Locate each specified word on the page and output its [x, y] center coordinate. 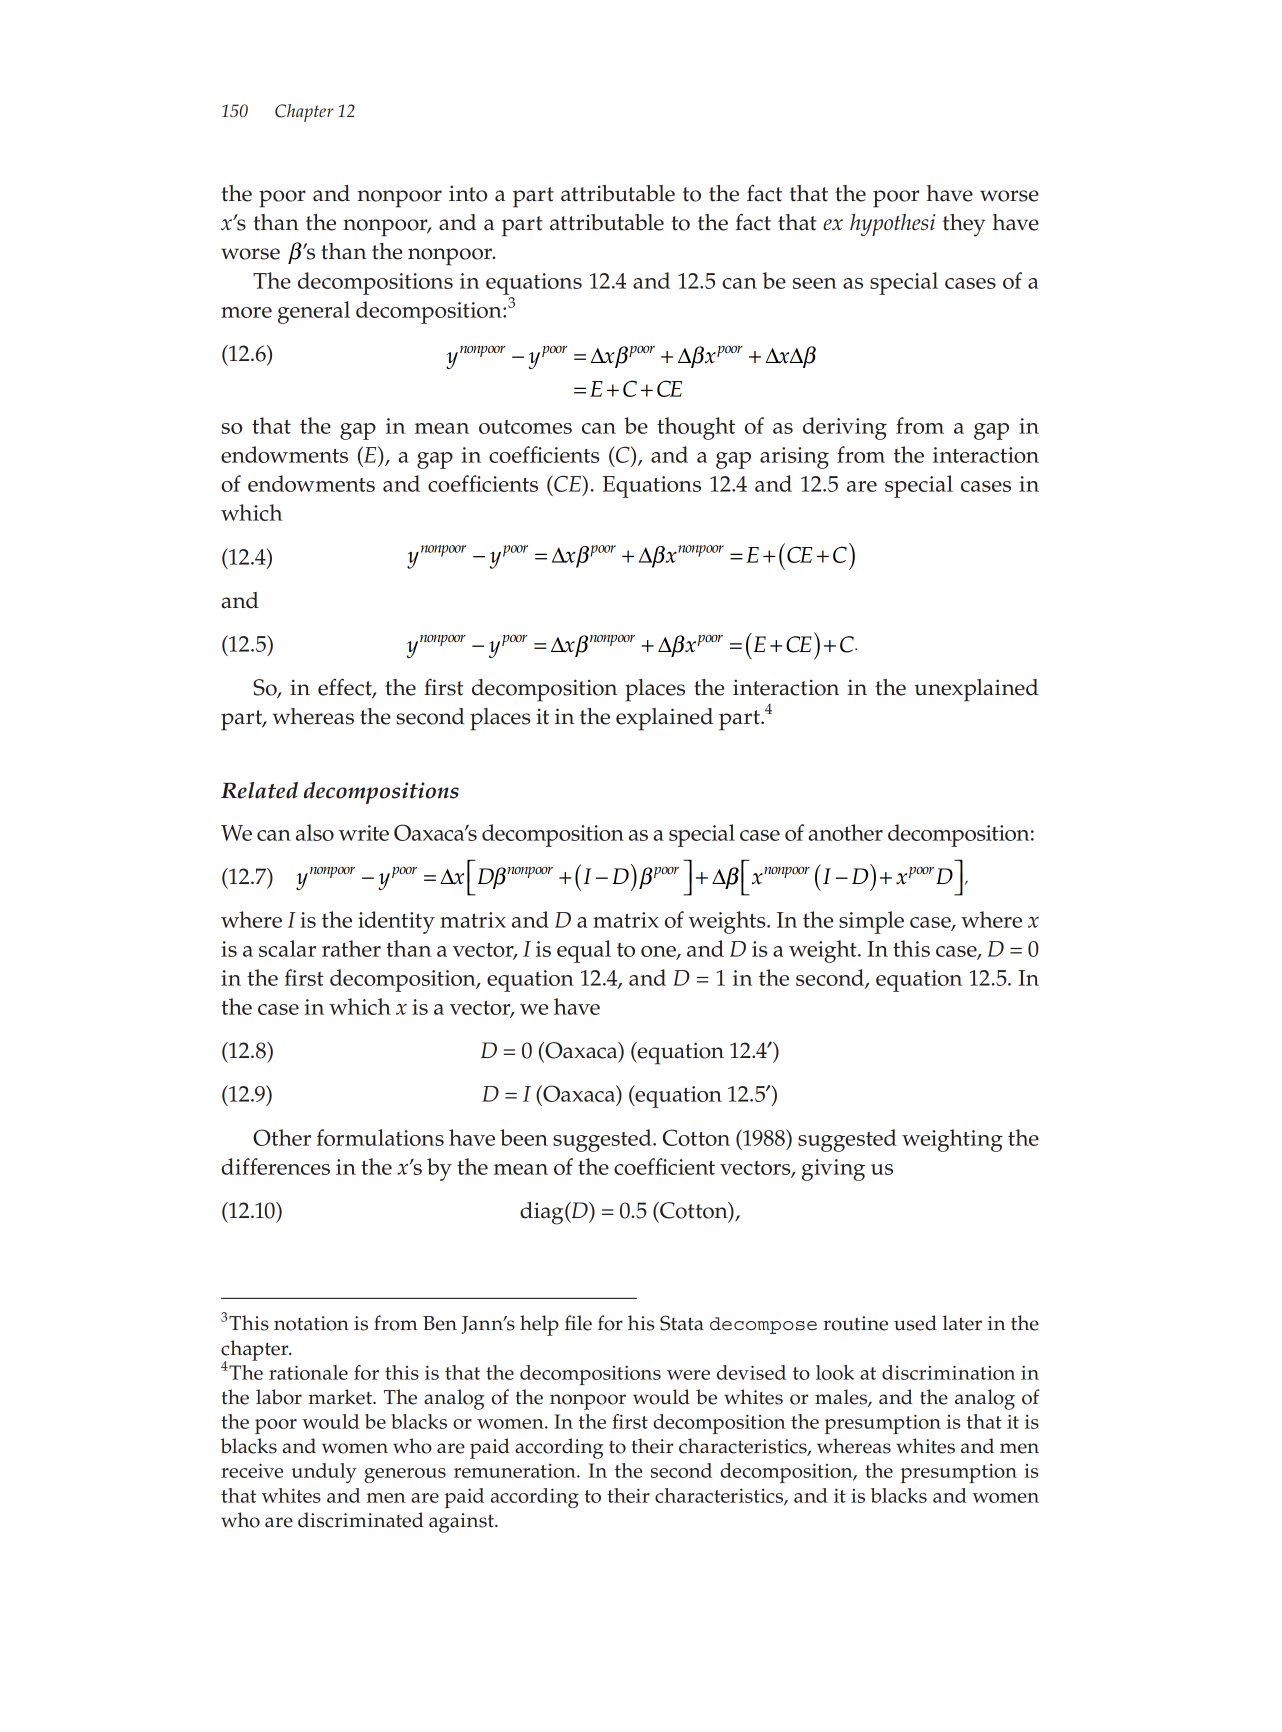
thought [696, 428]
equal [584, 951]
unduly [324, 1473]
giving [833, 1170]
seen [815, 283]
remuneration [516, 1471]
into [468, 193]
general [314, 312]
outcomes [525, 427]
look [835, 1372]
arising [794, 458]
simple [871, 922]
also [315, 832]
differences [275, 1166]
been [524, 1137]
